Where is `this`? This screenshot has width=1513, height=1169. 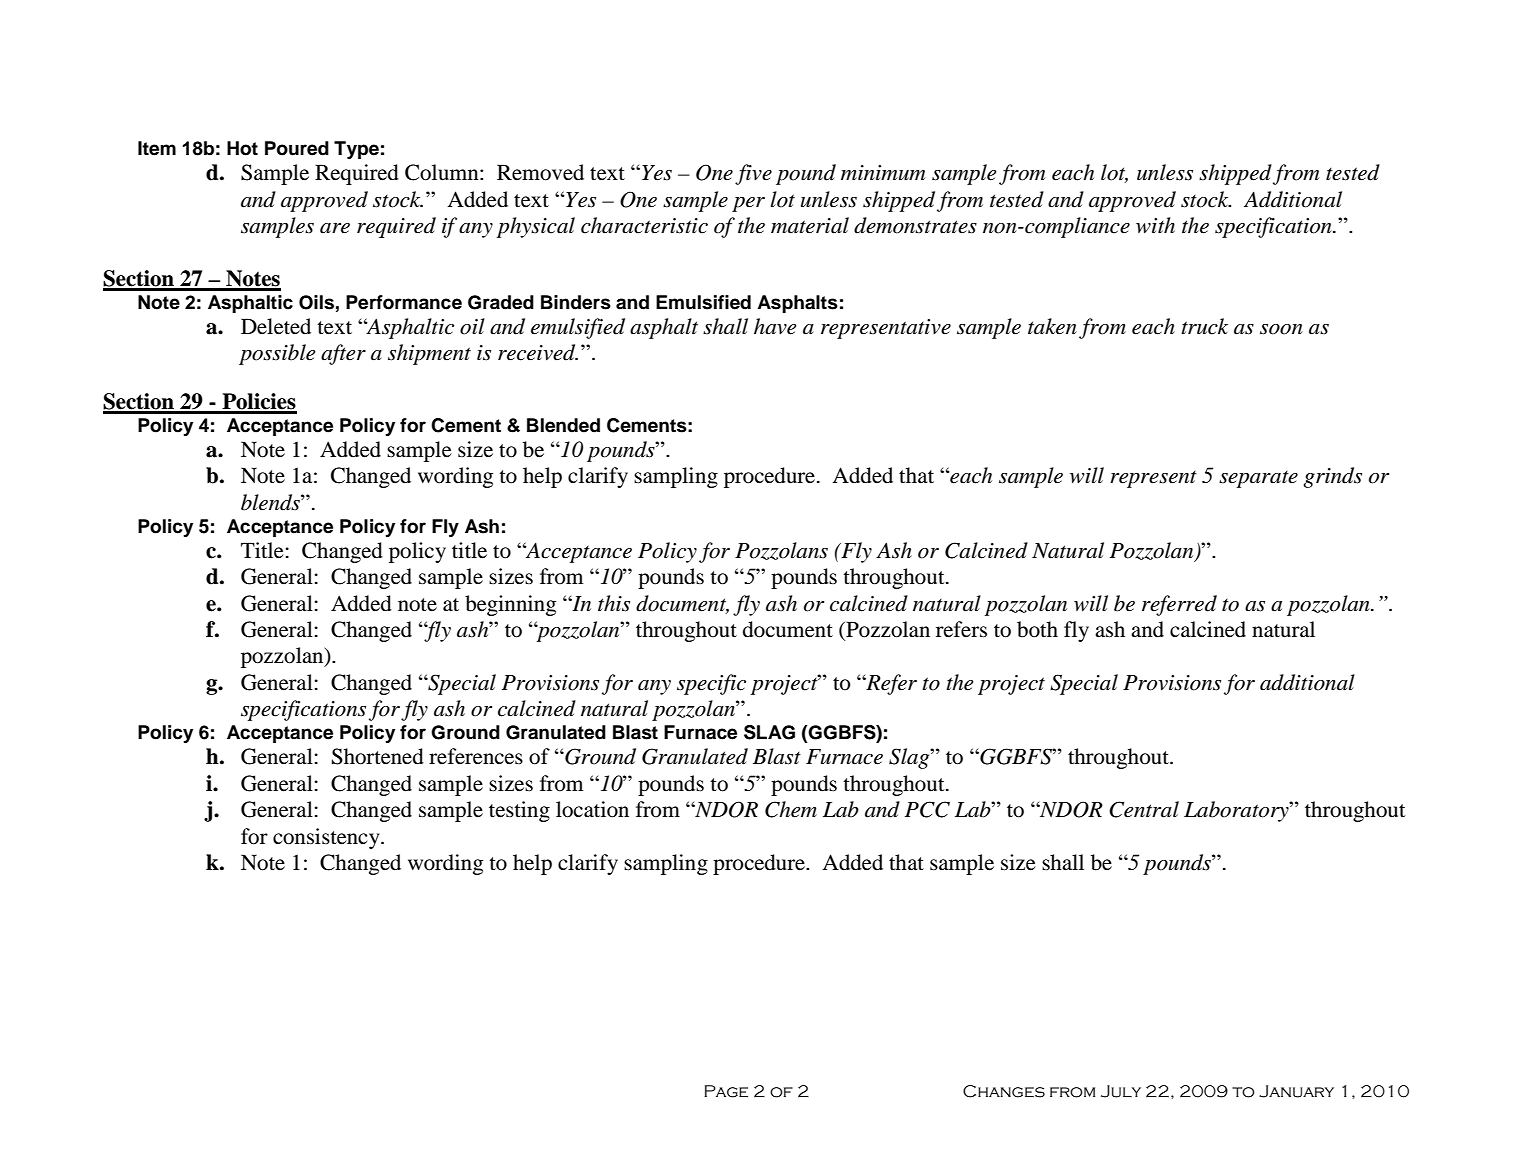
this is located at coordinates (614, 603).
